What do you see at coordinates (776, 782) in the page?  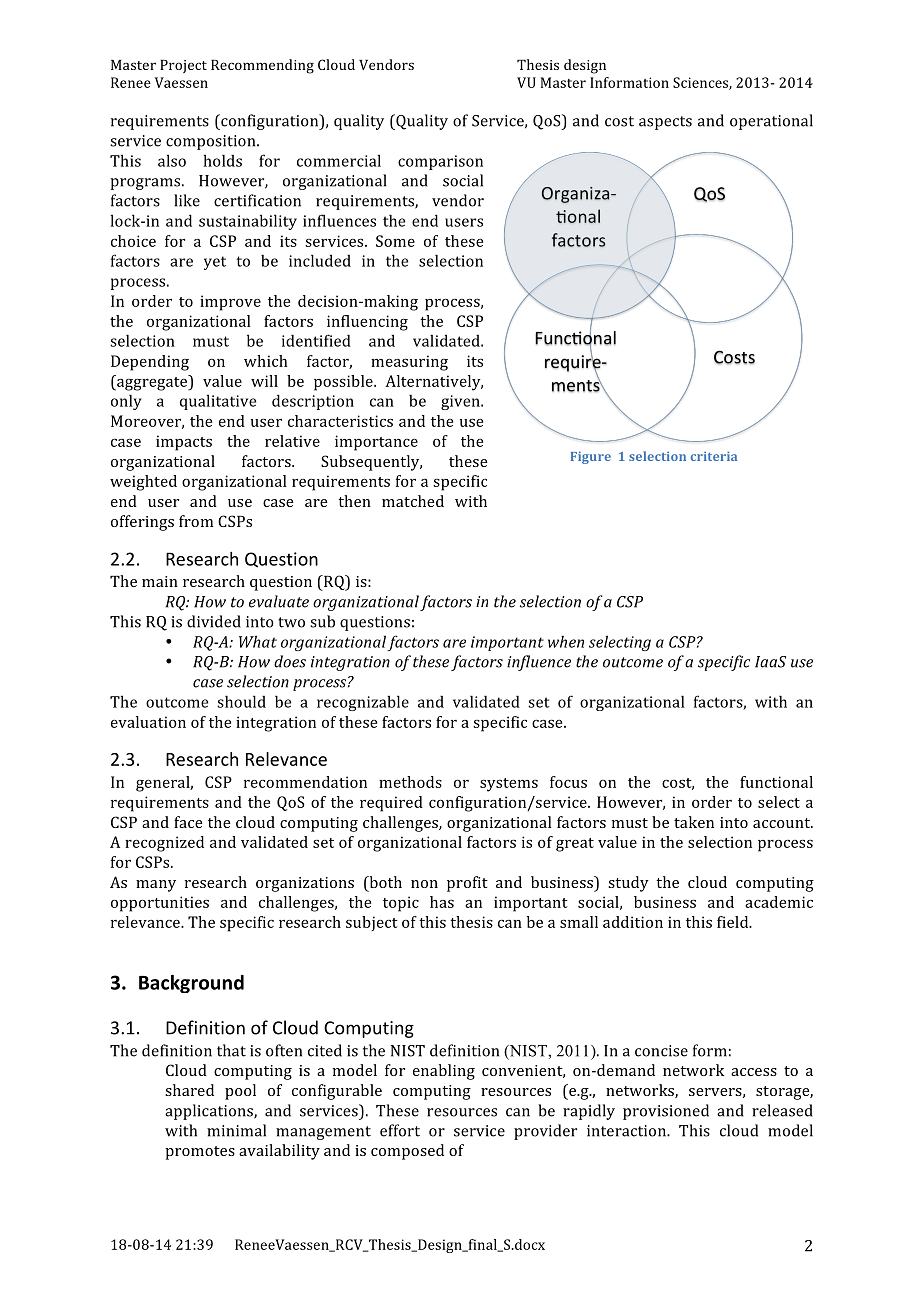 I see `functional` at bounding box center [776, 782].
